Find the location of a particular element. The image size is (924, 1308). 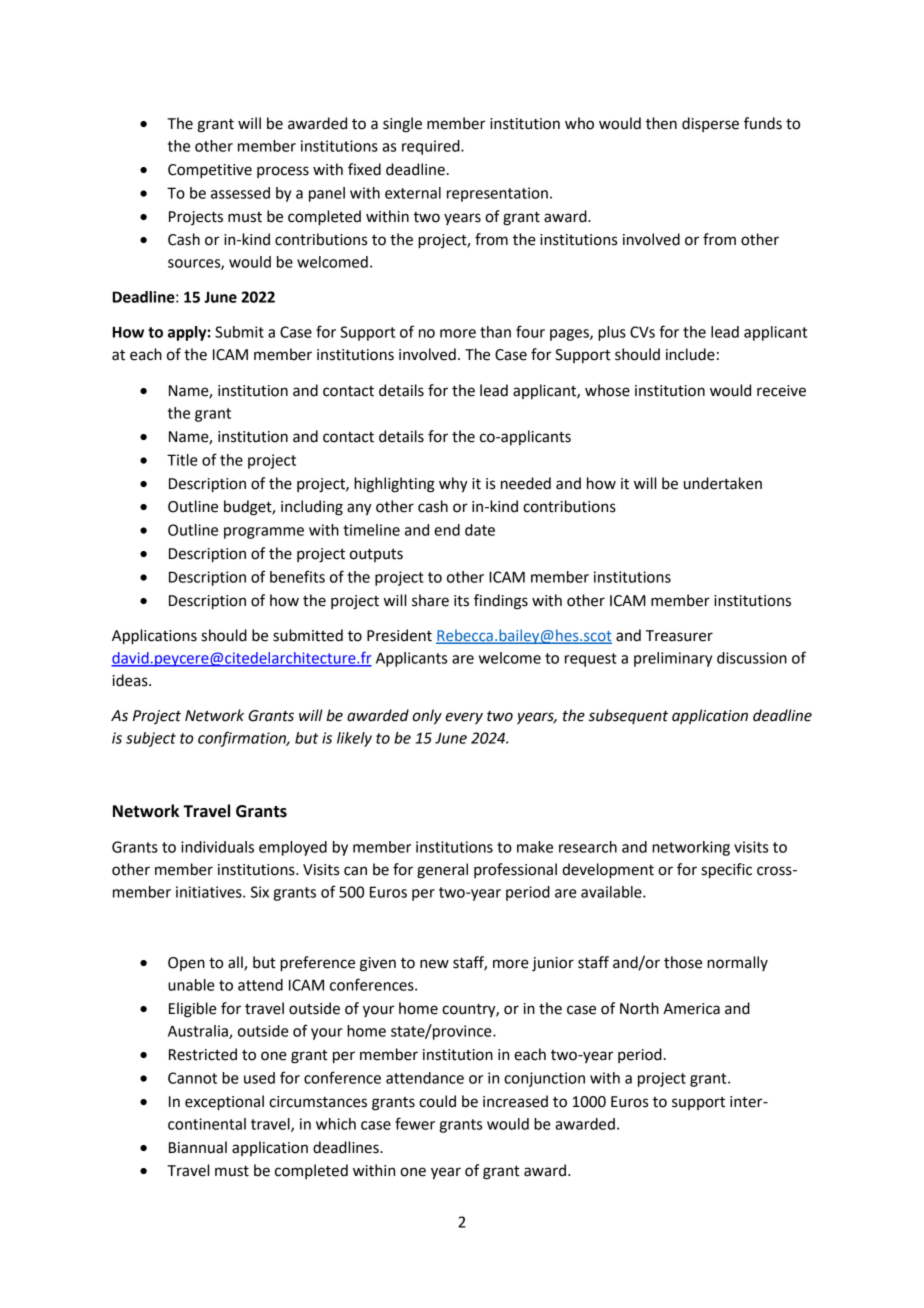

new is located at coordinates (434, 964).
